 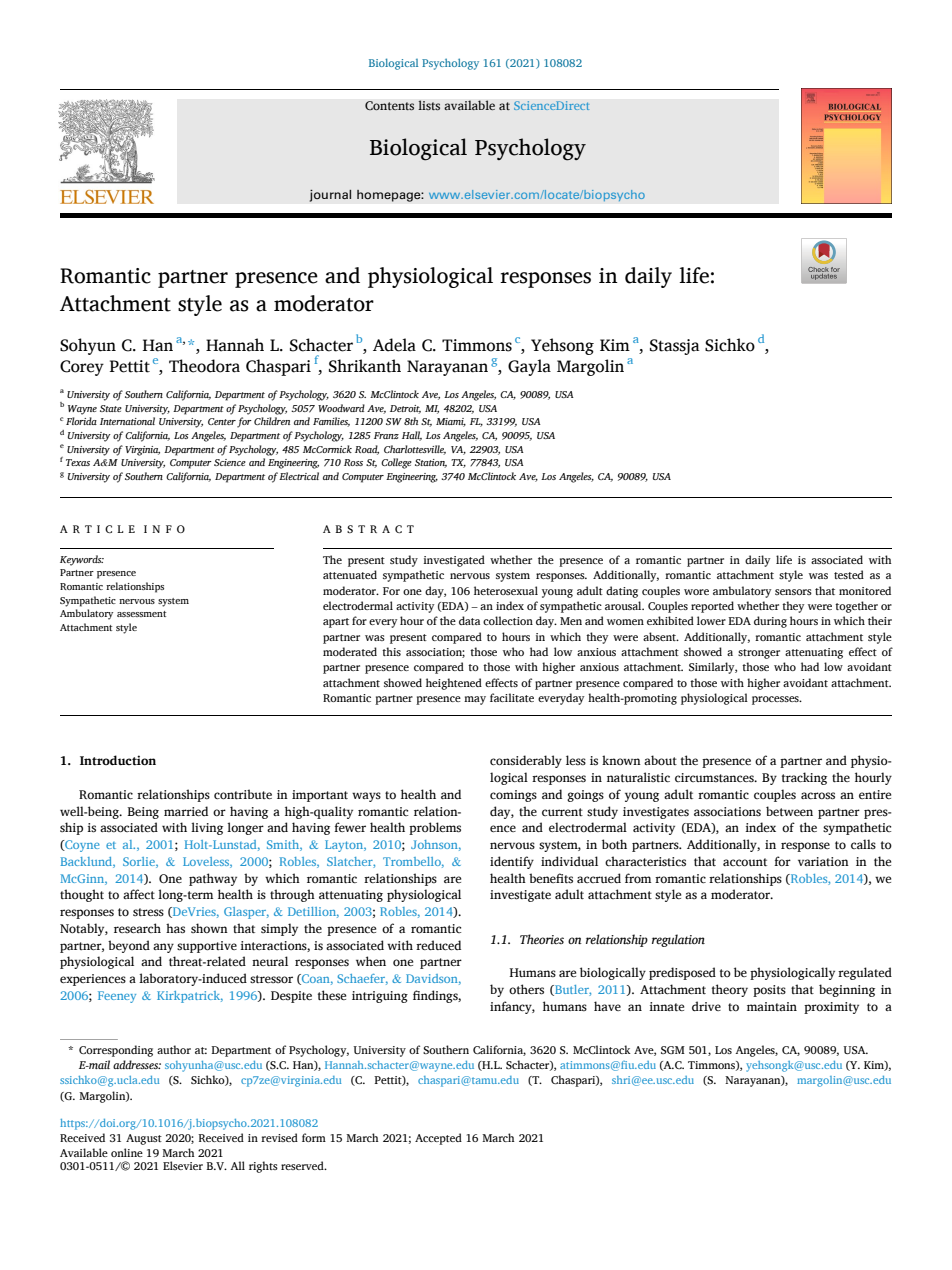 What do you see at coordinates (429, 105) in the screenshot?
I see `lists` at bounding box center [429, 105].
